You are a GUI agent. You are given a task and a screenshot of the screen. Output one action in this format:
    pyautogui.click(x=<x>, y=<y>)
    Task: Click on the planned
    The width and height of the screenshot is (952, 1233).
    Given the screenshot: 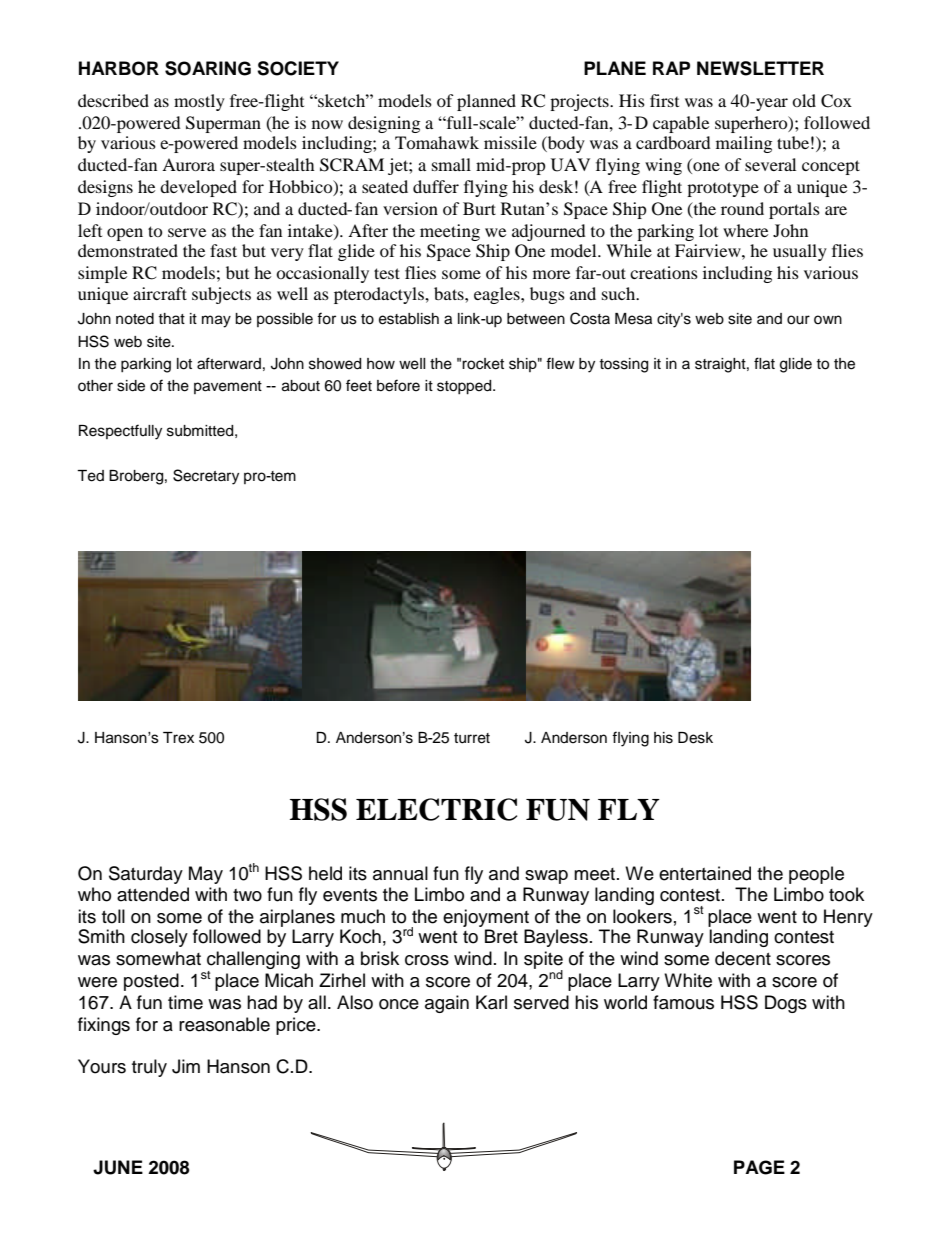 What is the action you would take?
    pyautogui.click(x=486, y=102)
